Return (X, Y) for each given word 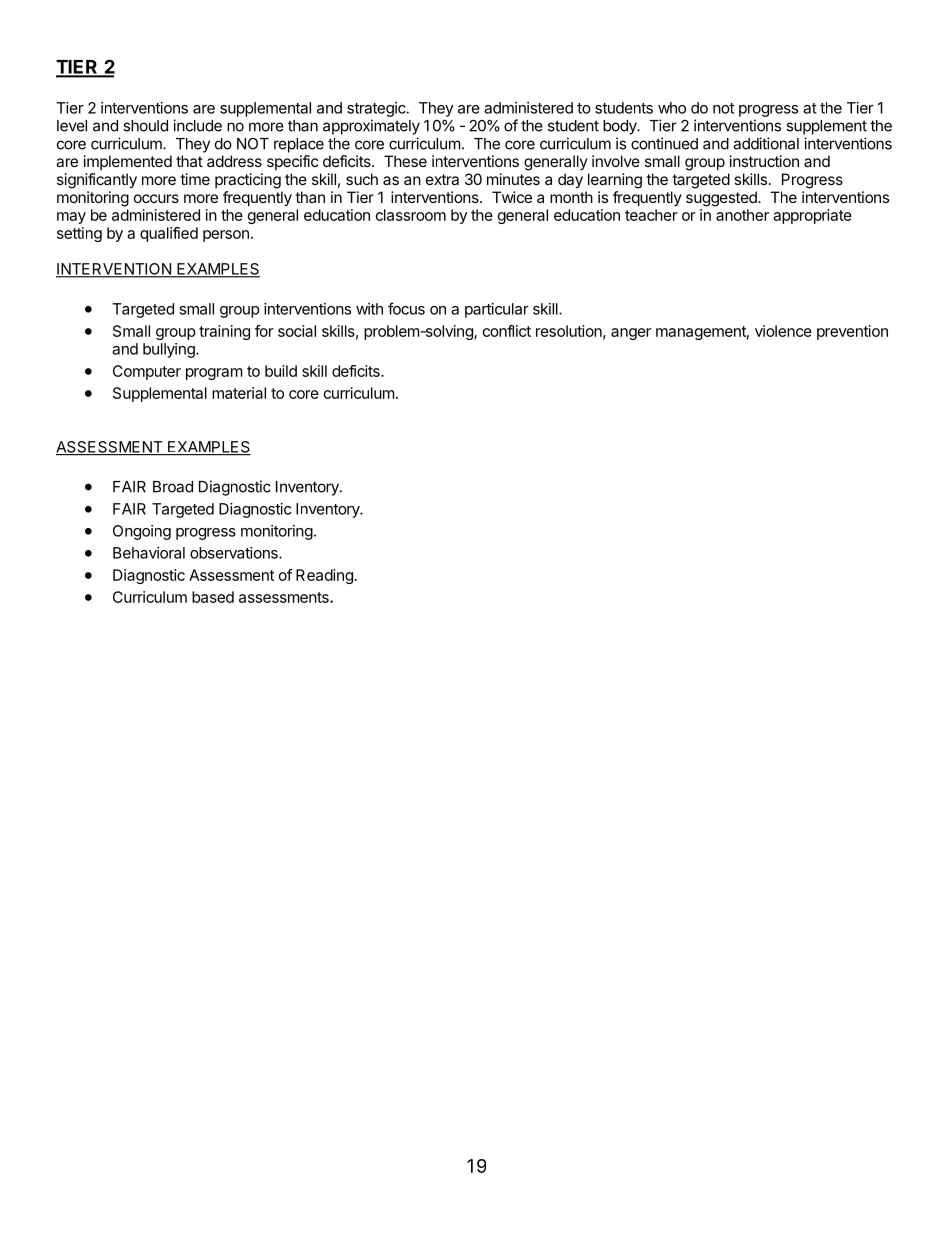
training (224, 332)
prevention (852, 332)
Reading (324, 576)
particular (497, 310)
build (281, 371)
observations (235, 553)
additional (766, 143)
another (742, 215)
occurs (156, 198)
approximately (371, 127)
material (239, 393)
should (145, 126)
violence (783, 331)
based (213, 597)
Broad (173, 487)
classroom (411, 215)
